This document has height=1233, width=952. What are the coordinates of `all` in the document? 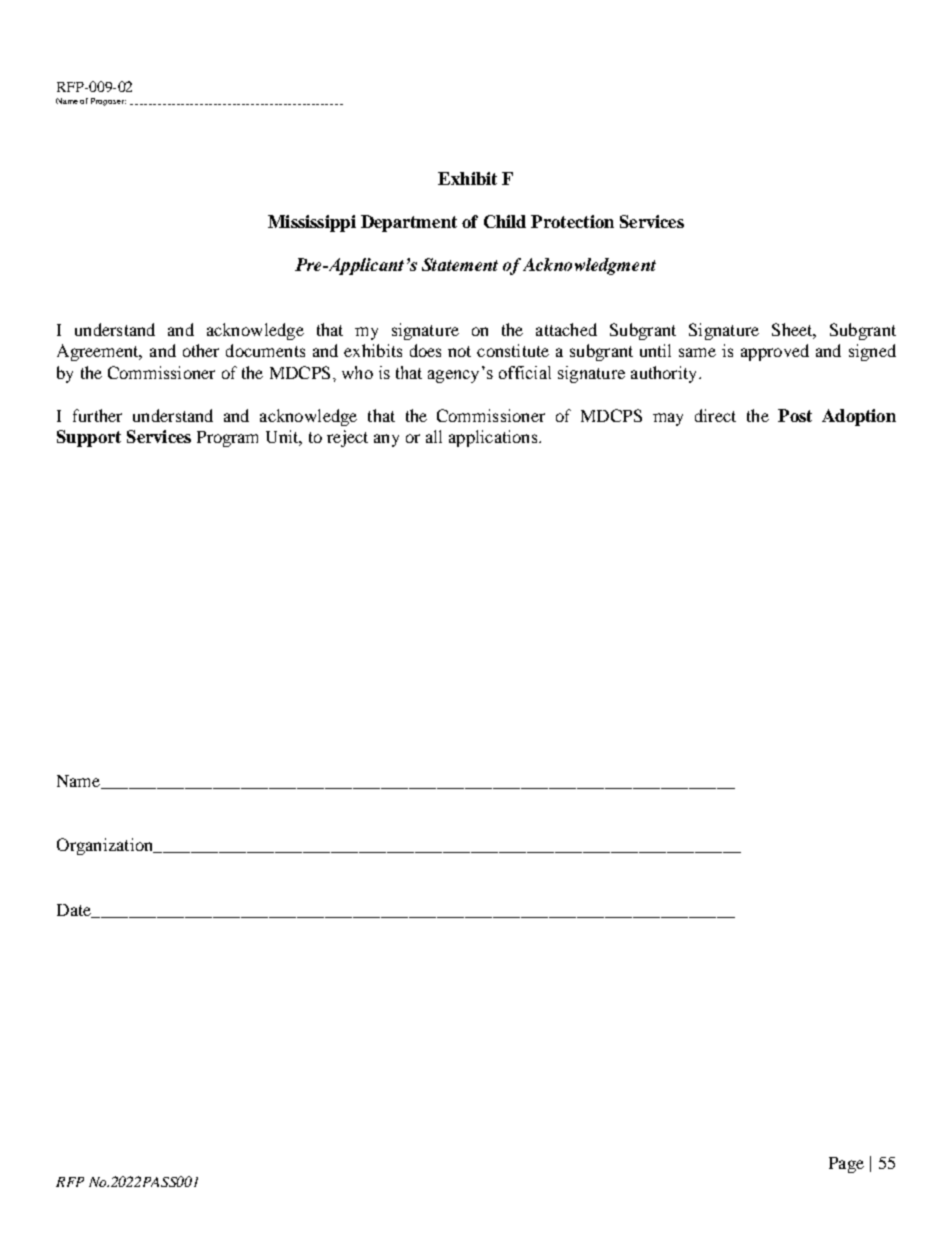 It's located at (434, 436).
